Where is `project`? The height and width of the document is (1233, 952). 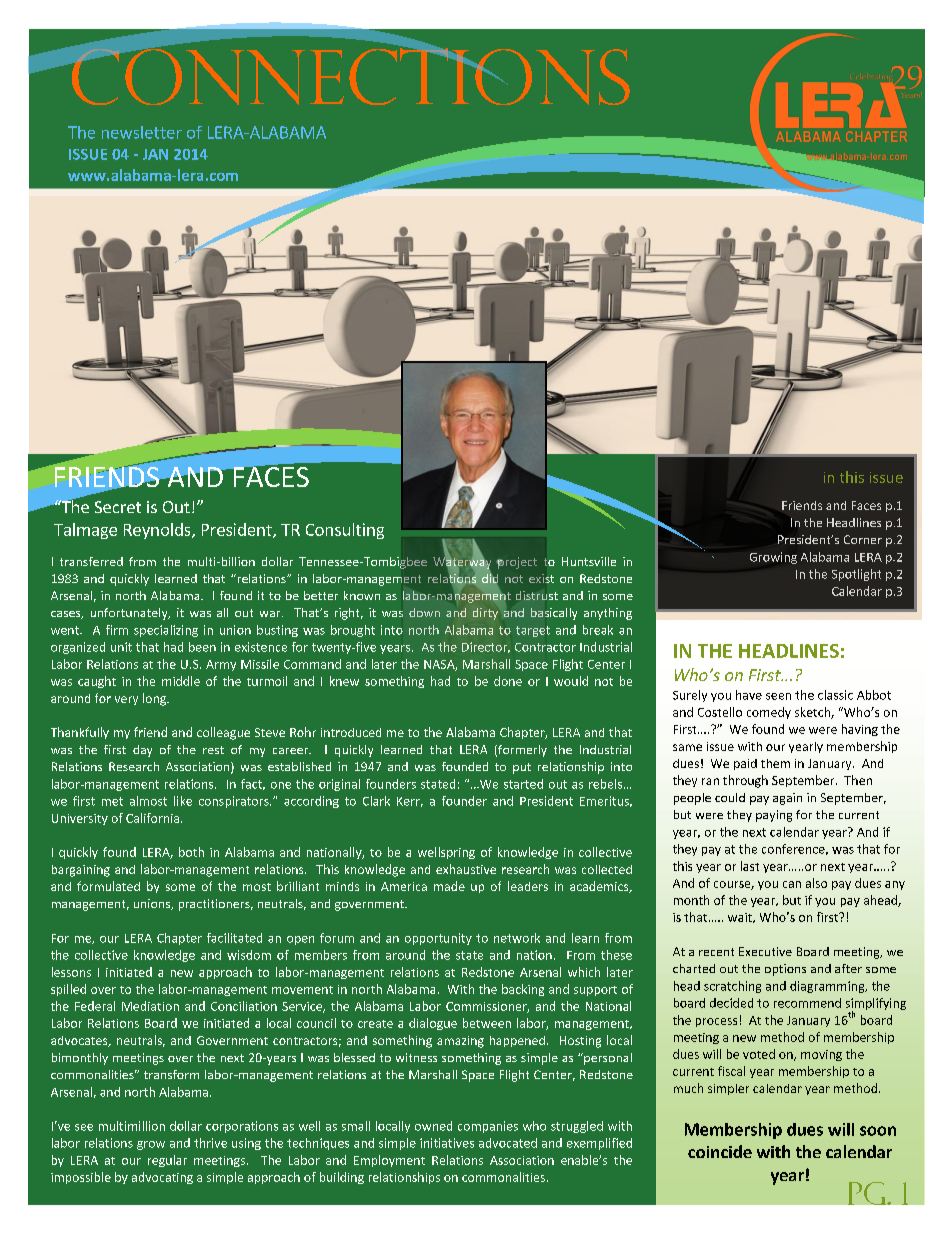 project is located at coordinates (516, 563).
